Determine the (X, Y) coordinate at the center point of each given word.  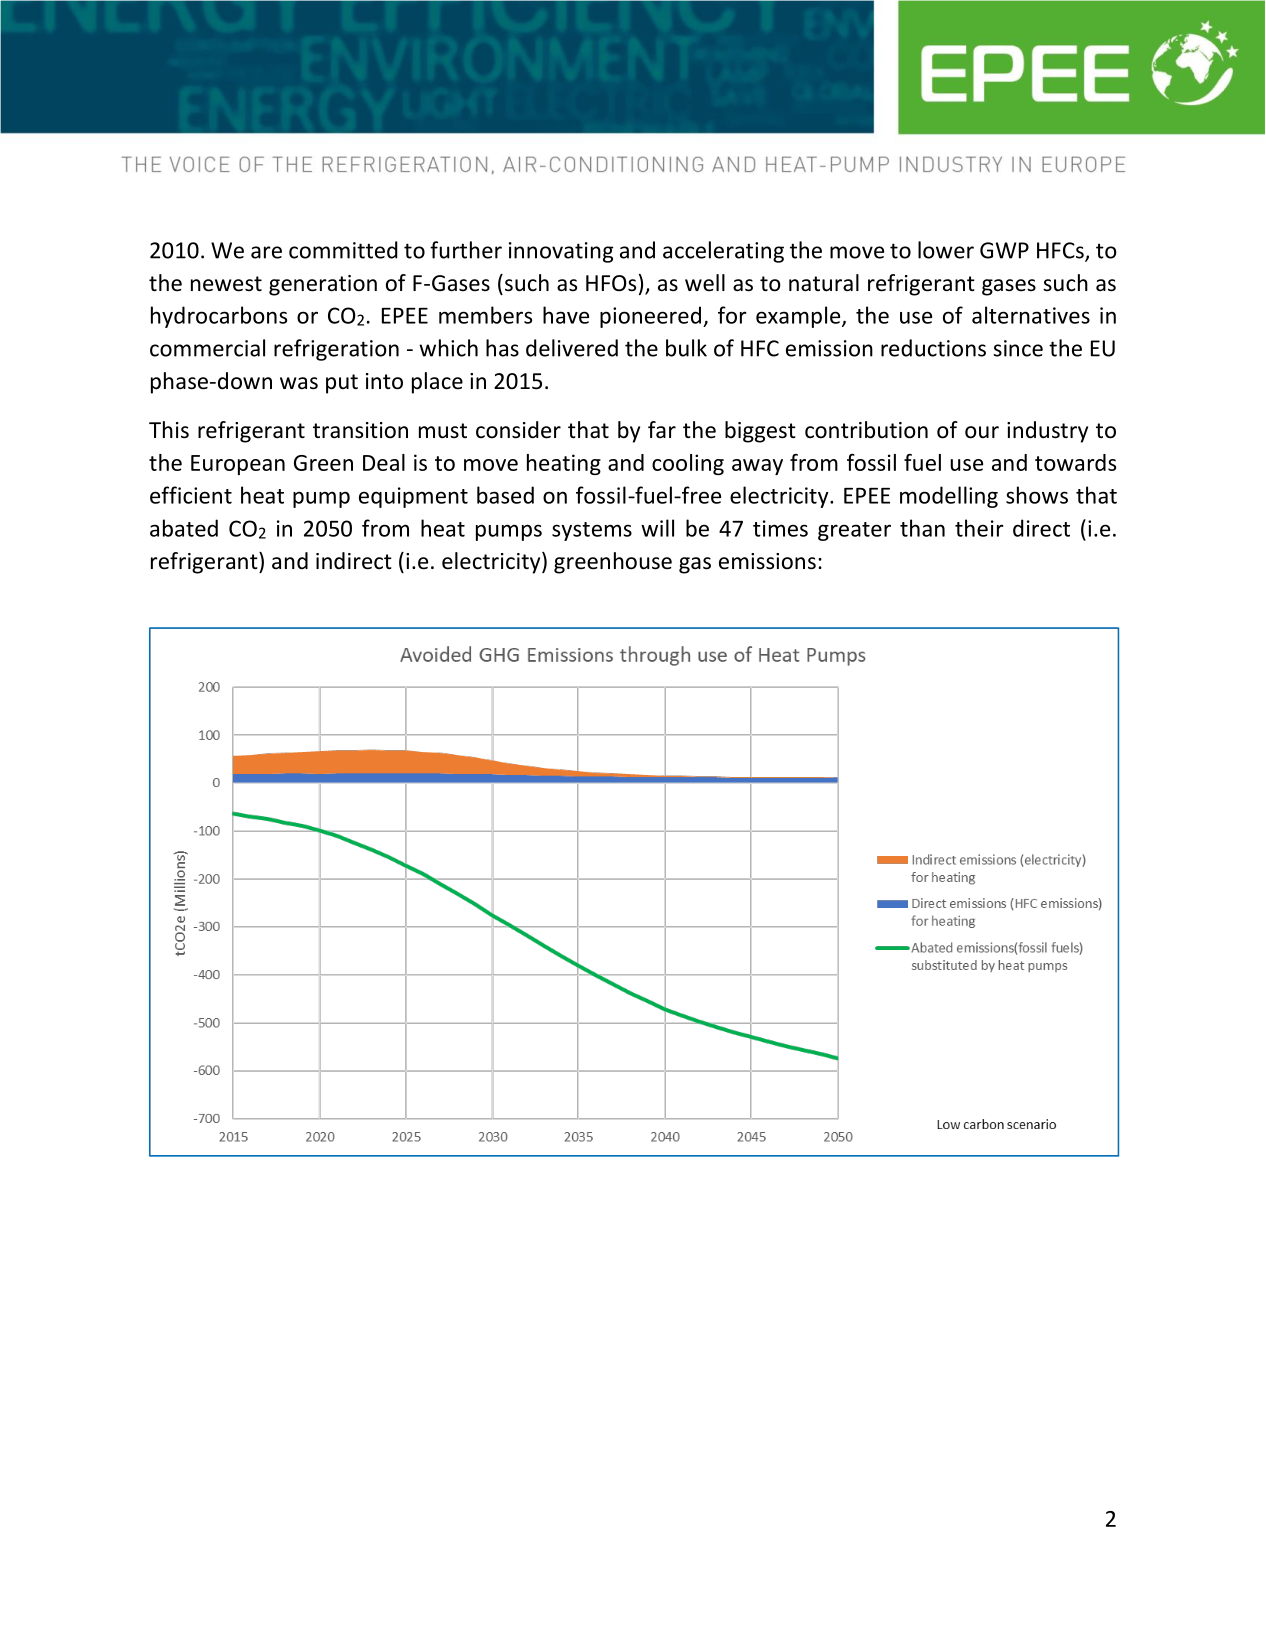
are (266, 252)
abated (184, 528)
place (437, 383)
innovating (561, 252)
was (299, 383)
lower (946, 250)
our (982, 432)
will (657, 528)
